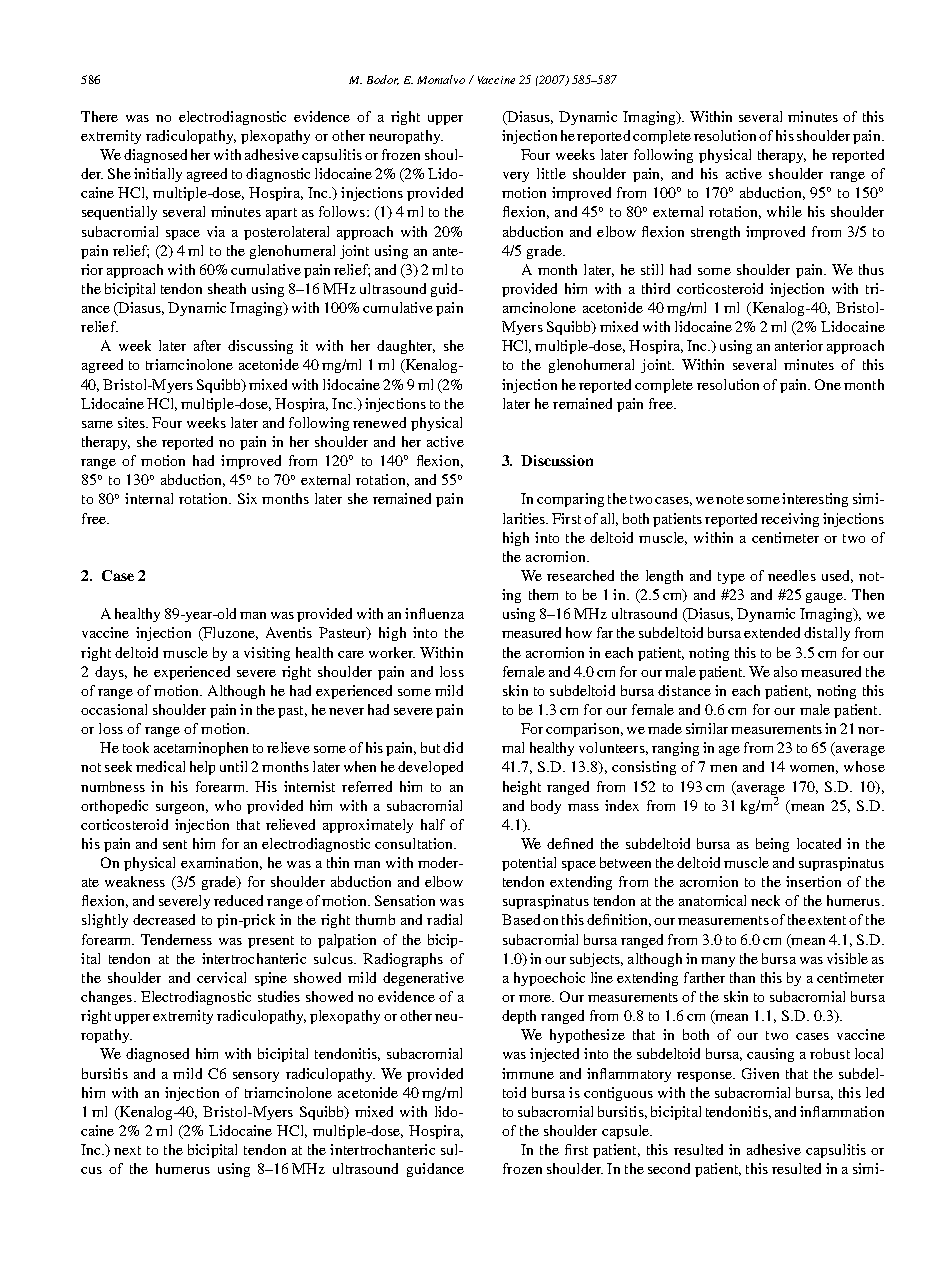 The image size is (952, 1271). I want to click on influenza, so click(434, 613).
